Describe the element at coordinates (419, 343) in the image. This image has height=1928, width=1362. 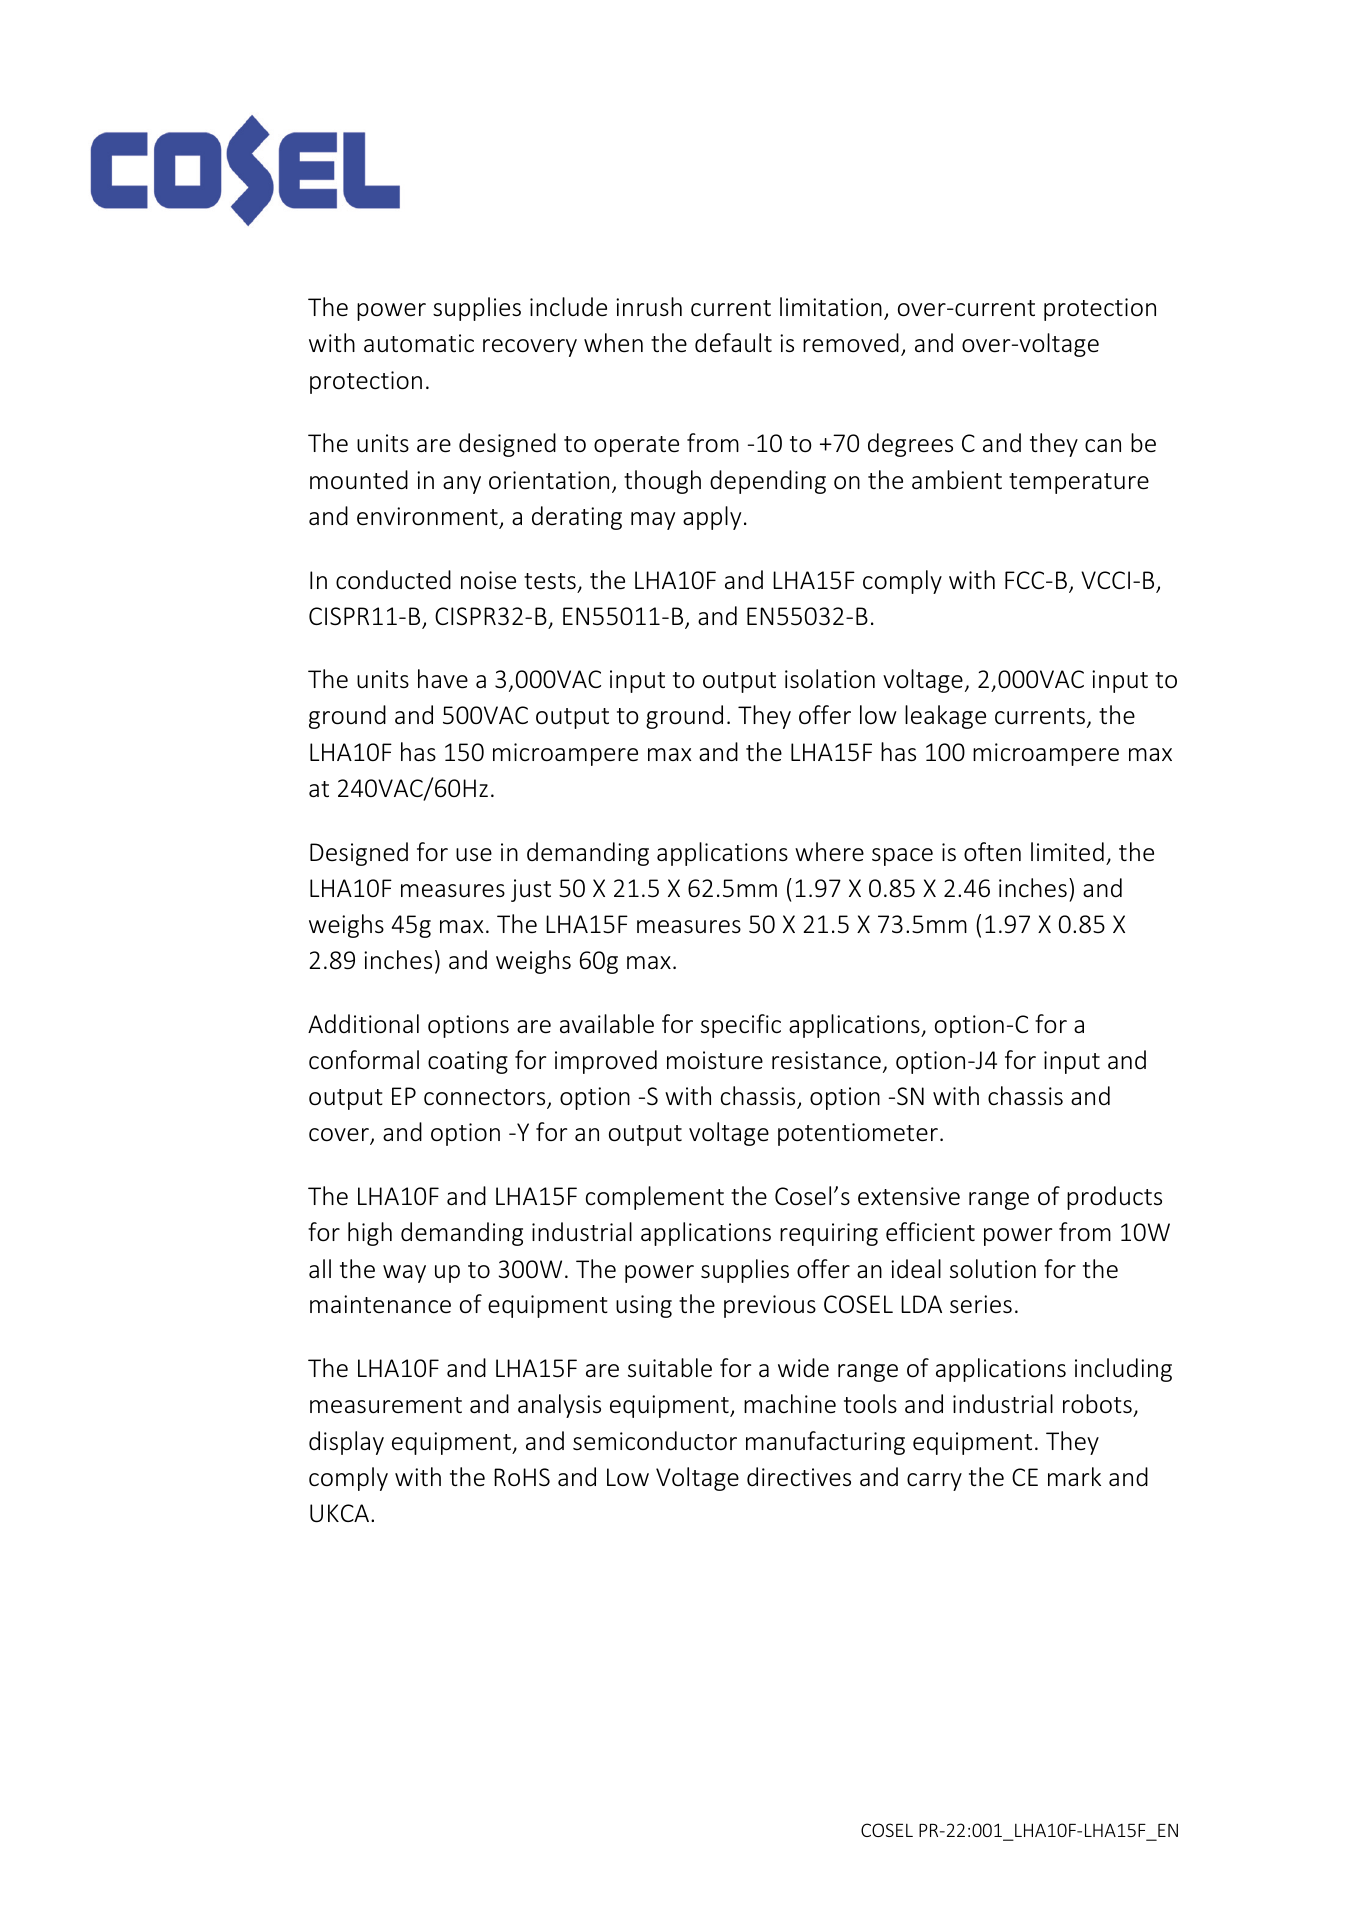
I see `automatic` at that location.
